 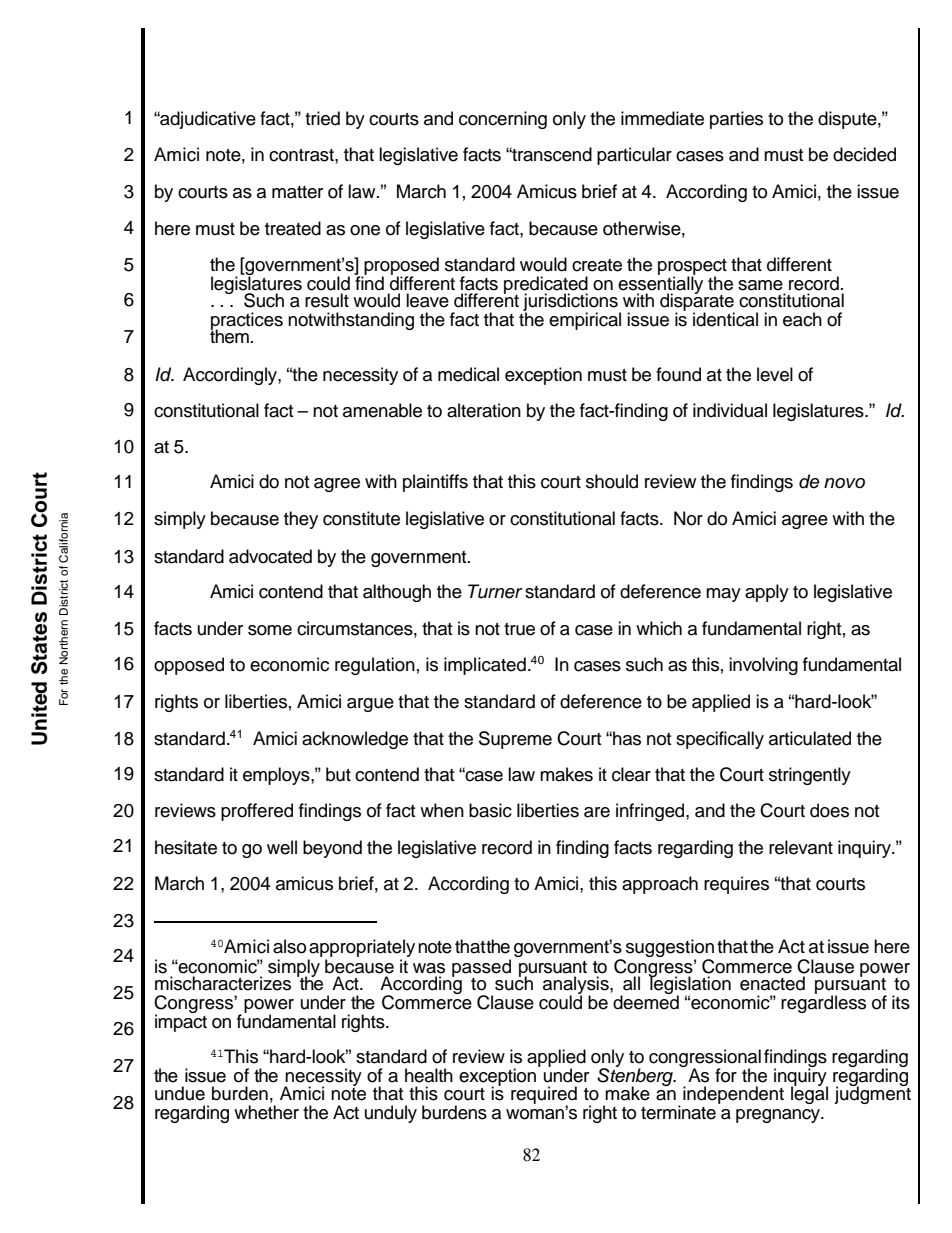 What do you see at coordinates (864, 154) in the page?
I see `decided` at bounding box center [864, 154].
